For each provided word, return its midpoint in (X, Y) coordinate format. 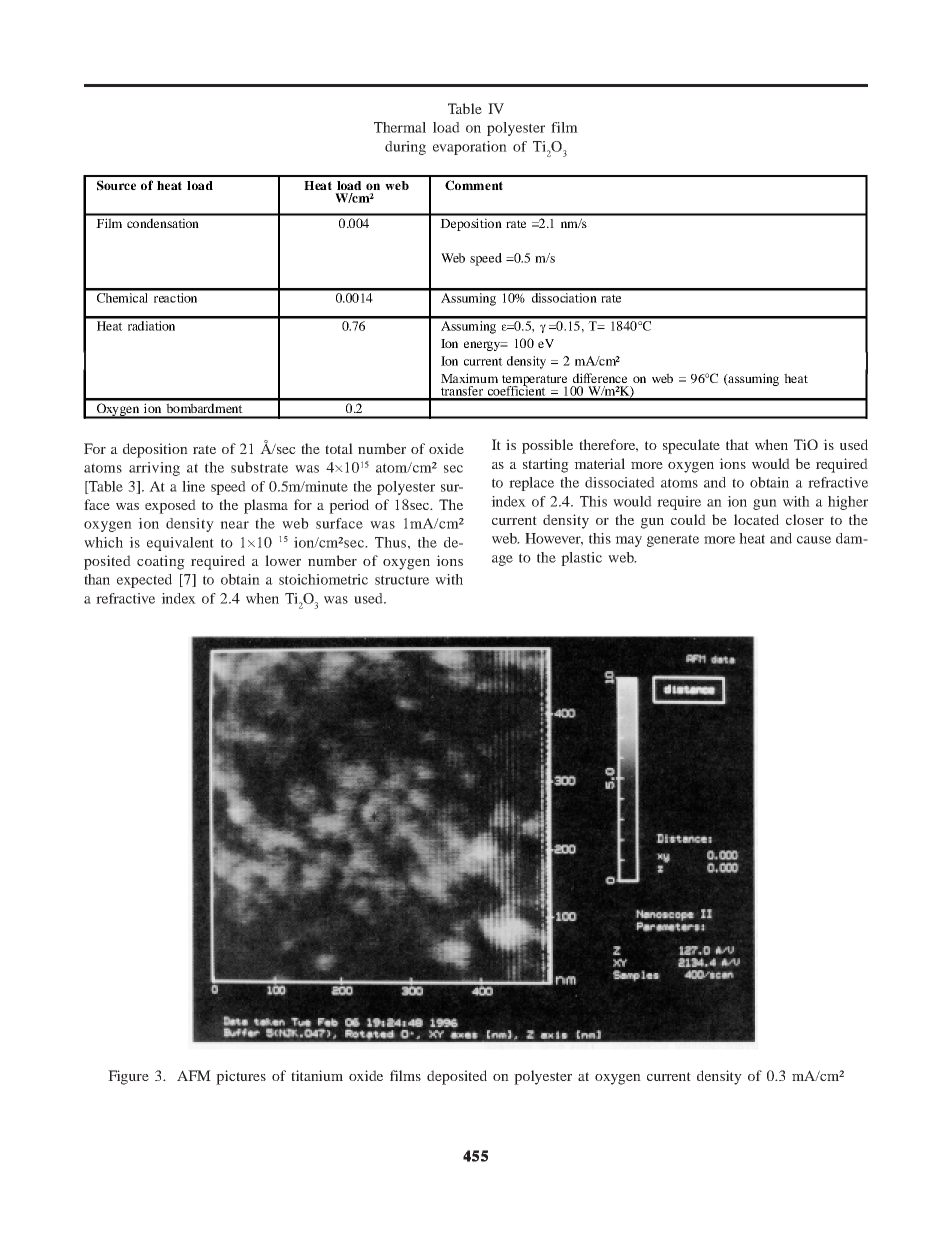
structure (402, 580)
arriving (154, 469)
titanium (317, 1075)
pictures (241, 1077)
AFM (194, 1075)
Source (116, 185)
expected (144, 581)
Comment (474, 185)
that (737, 444)
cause (814, 540)
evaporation (470, 148)
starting (546, 465)
